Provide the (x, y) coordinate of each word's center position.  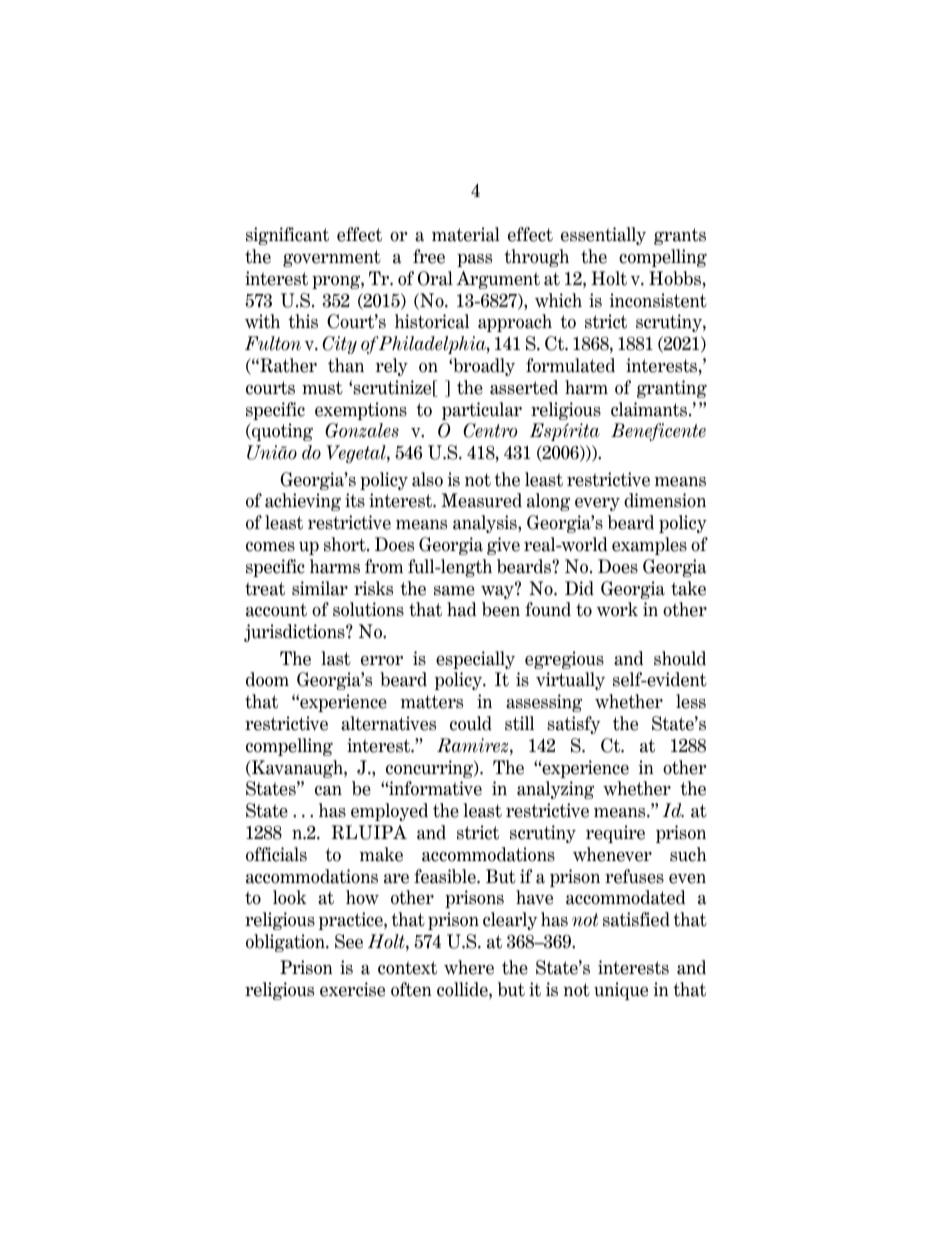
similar (320, 588)
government (332, 258)
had (461, 609)
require (615, 834)
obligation (286, 943)
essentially (603, 236)
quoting (281, 432)
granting (672, 389)
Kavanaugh (297, 769)
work (617, 609)
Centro (490, 430)
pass (474, 260)
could (471, 723)
